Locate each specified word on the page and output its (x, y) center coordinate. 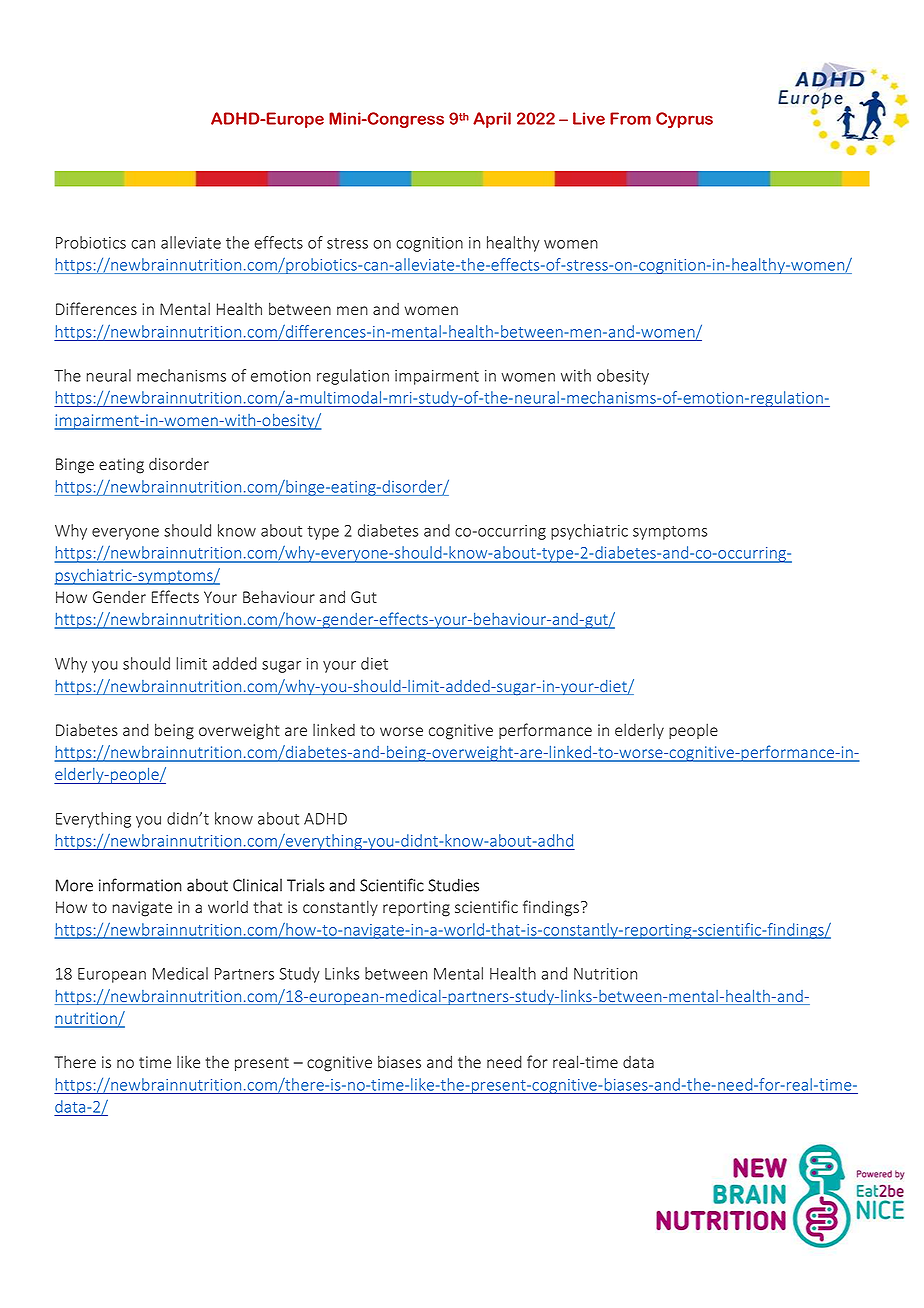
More (74, 885)
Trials (306, 885)
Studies (453, 885)
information (140, 885)
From (630, 118)
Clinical (257, 885)
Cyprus (684, 120)
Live (589, 118)
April (492, 120)
